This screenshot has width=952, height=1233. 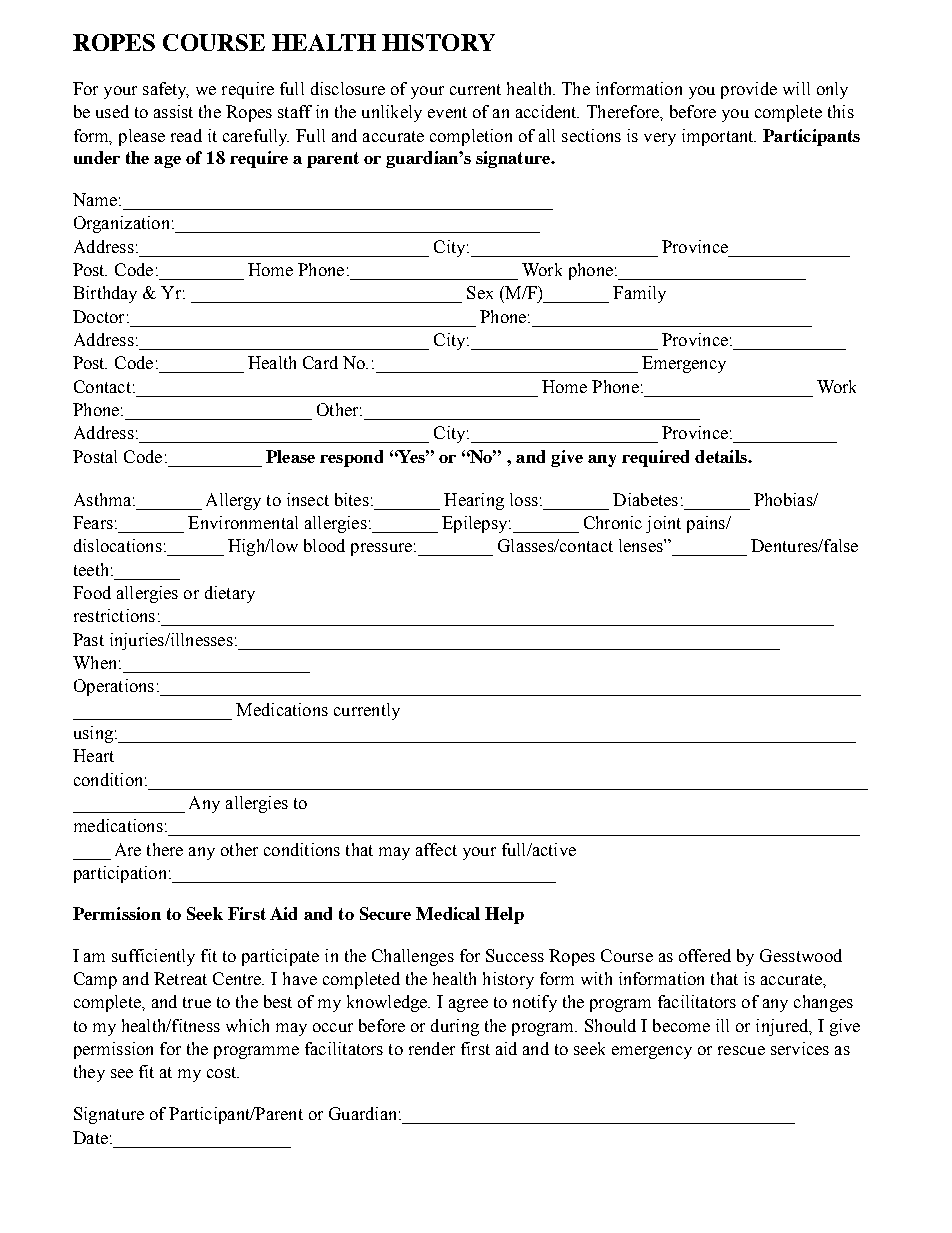 What do you see at coordinates (749, 90) in the screenshot?
I see `provide` at bounding box center [749, 90].
